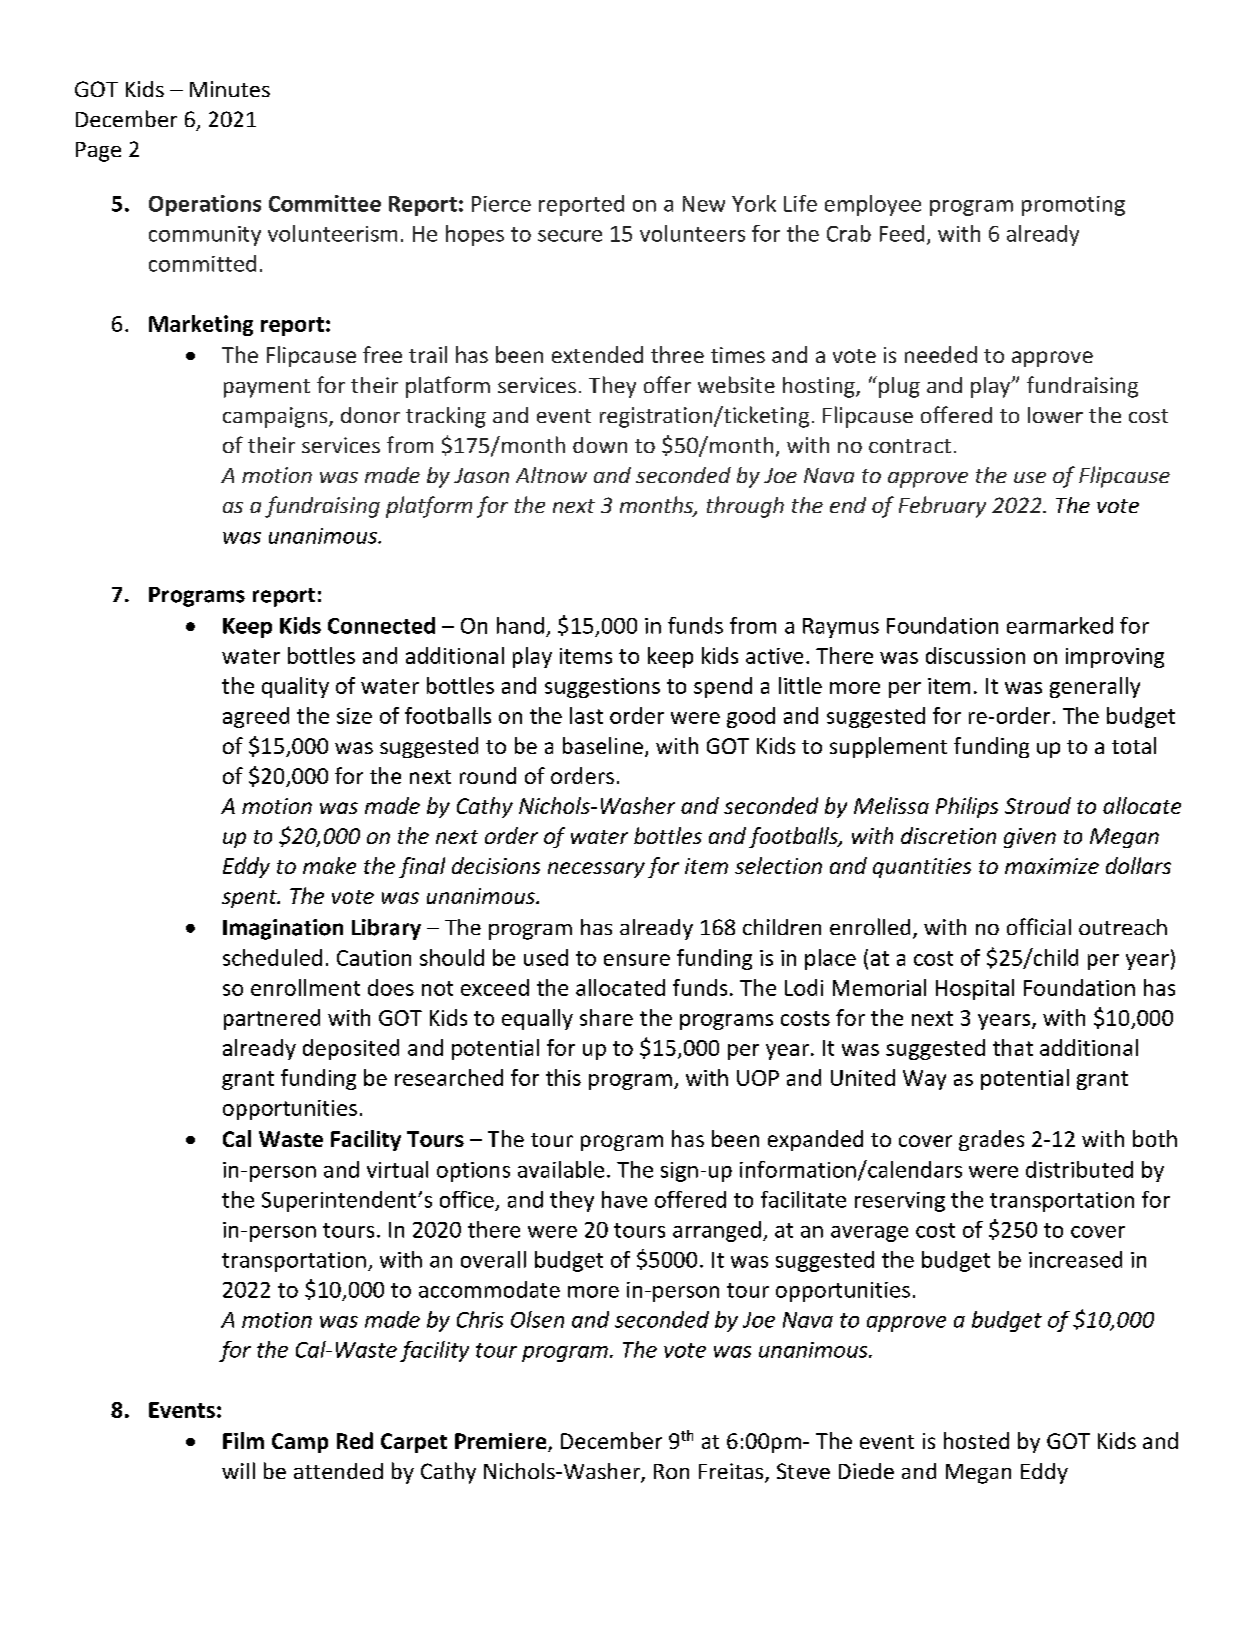 The height and width of the screenshot is (1625, 1256). I want to click on lower, so click(1055, 415).
